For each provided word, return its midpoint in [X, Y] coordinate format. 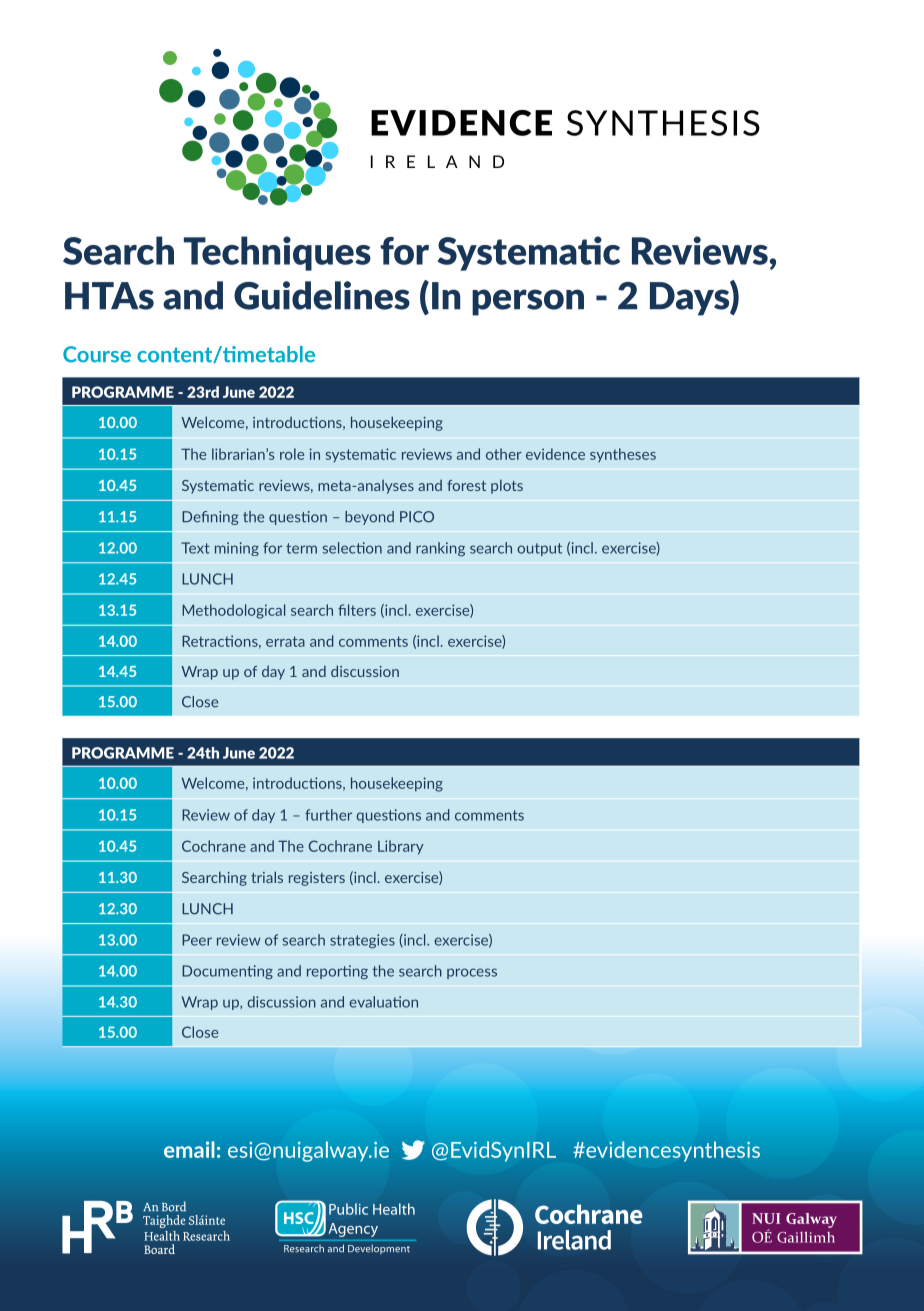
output [539, 549]
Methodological [233, 611]
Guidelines [322, 295]
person [528, 302]
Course [97, 354]
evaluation [383, 1002]
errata [285, 641]
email [189, 1149]
